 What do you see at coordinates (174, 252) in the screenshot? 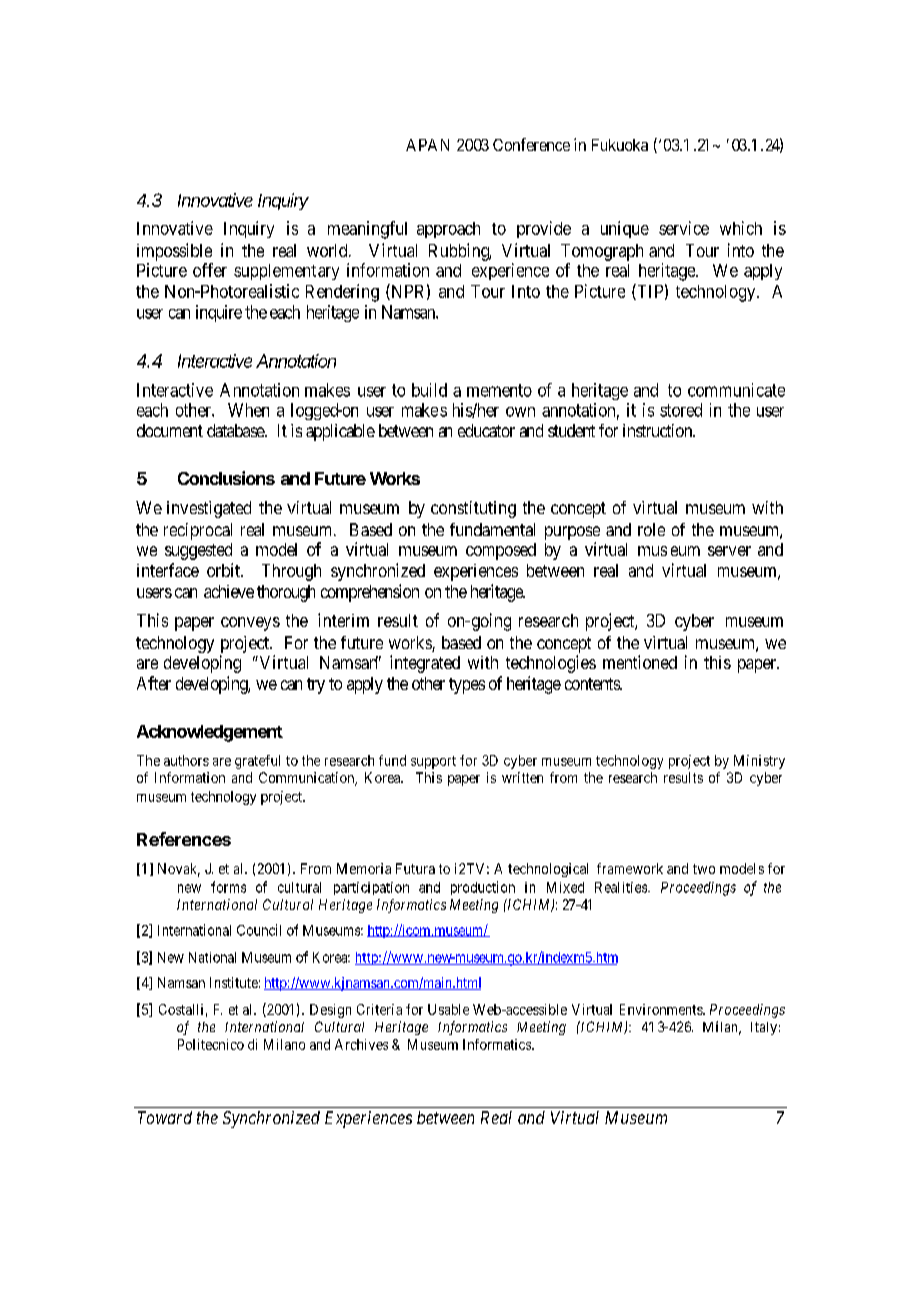
I see `impossible` at bounding box center [174, 252].
